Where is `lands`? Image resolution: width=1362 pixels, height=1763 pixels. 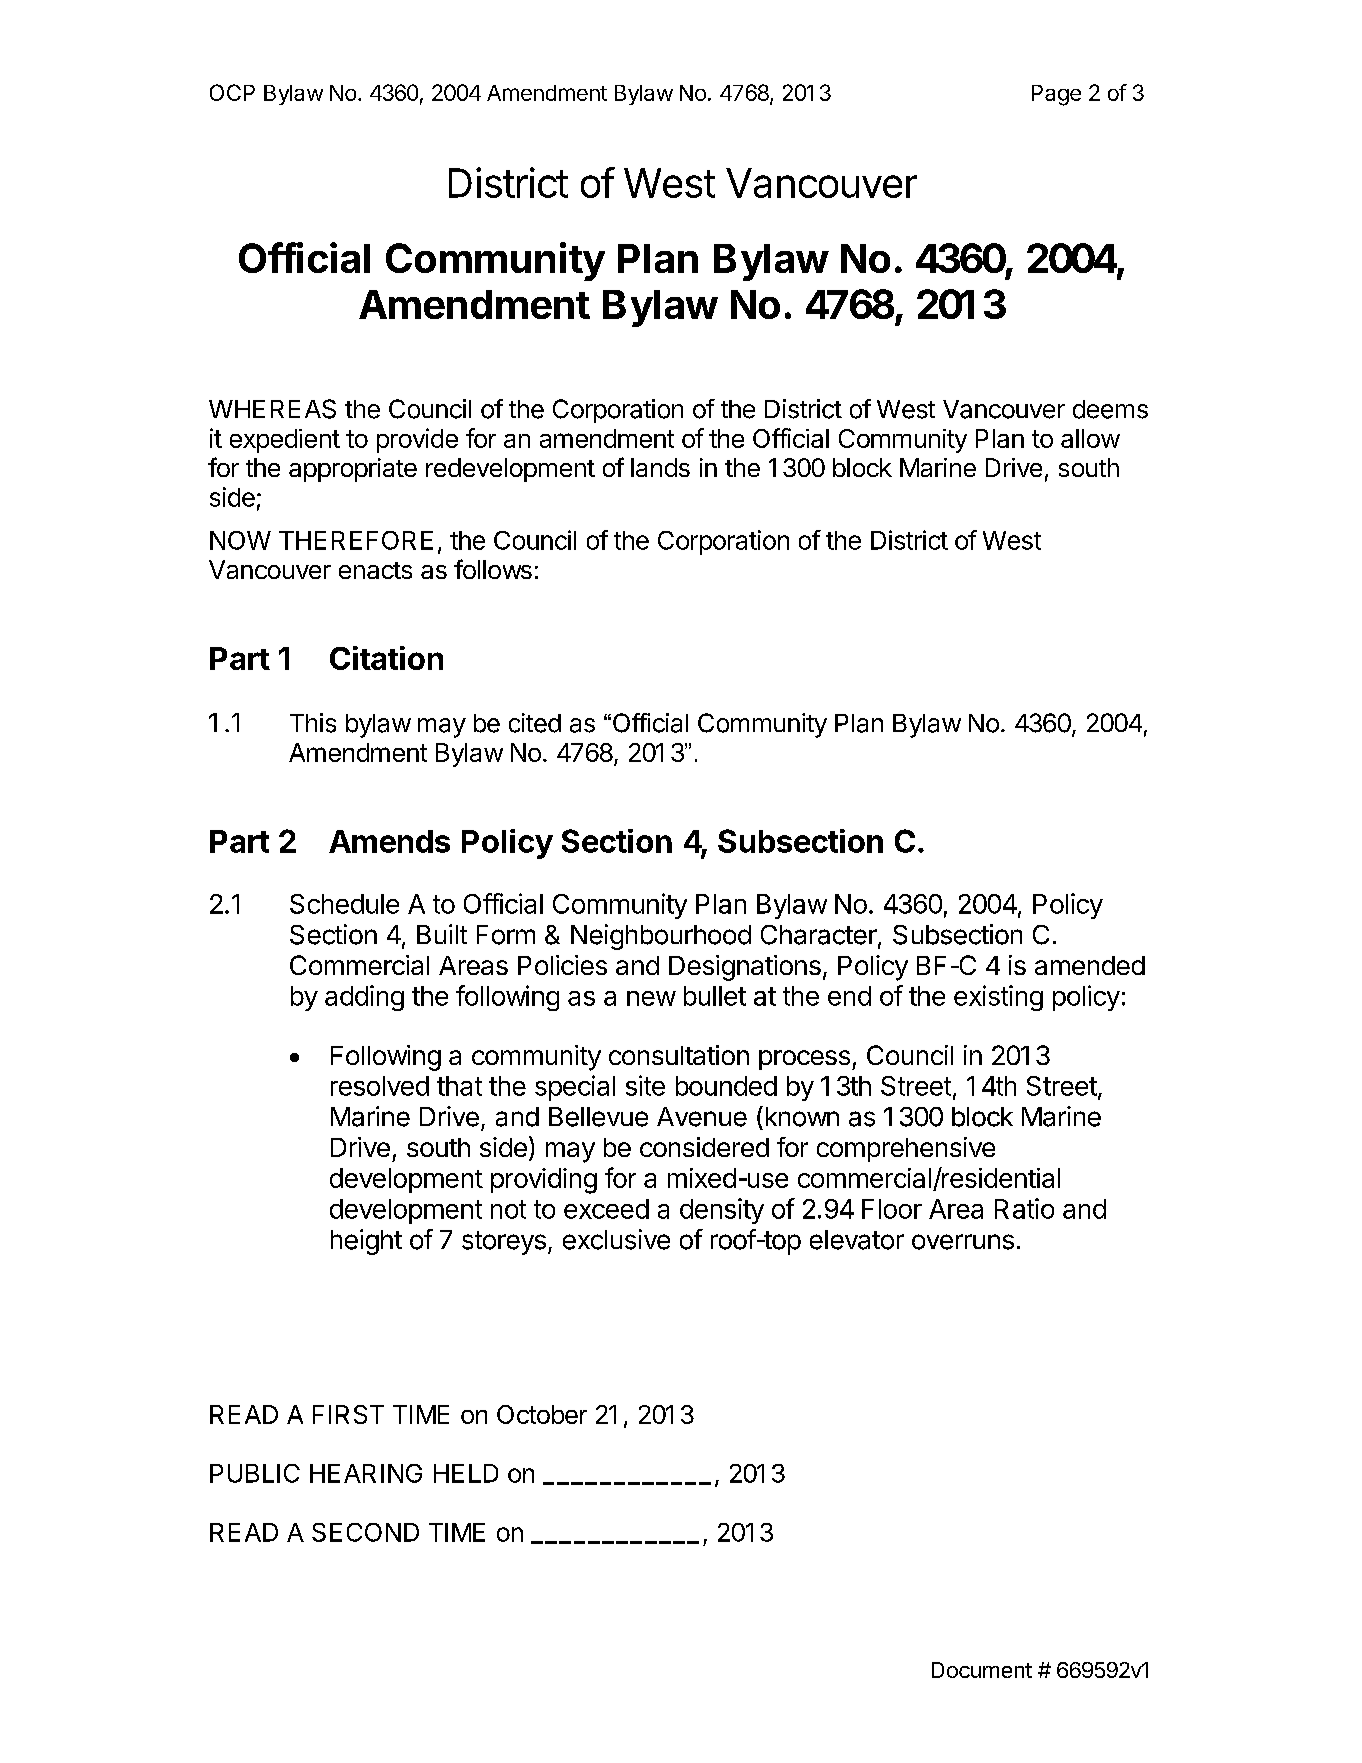
lands is located at coordinates (660, 467).
